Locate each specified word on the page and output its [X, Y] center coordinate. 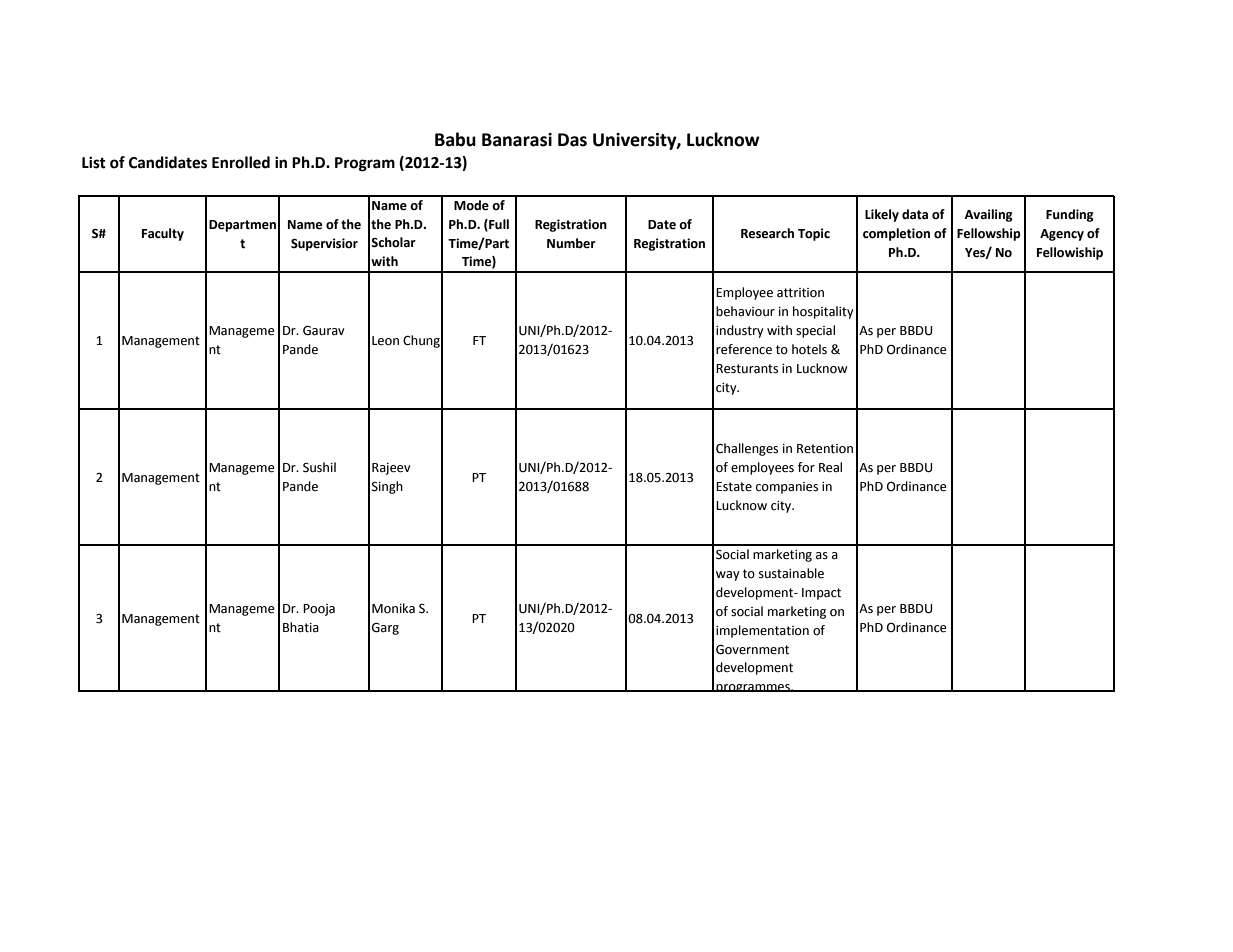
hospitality [823, 312]
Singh [387, 487]
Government [752, 650]
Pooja [319, 610]
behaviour [745, 311]
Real [830, 467]
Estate [734, 487]
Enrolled [241, 162]
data [915, 214]
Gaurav [324, 331]
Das [572, 140]
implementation [762, 631]
